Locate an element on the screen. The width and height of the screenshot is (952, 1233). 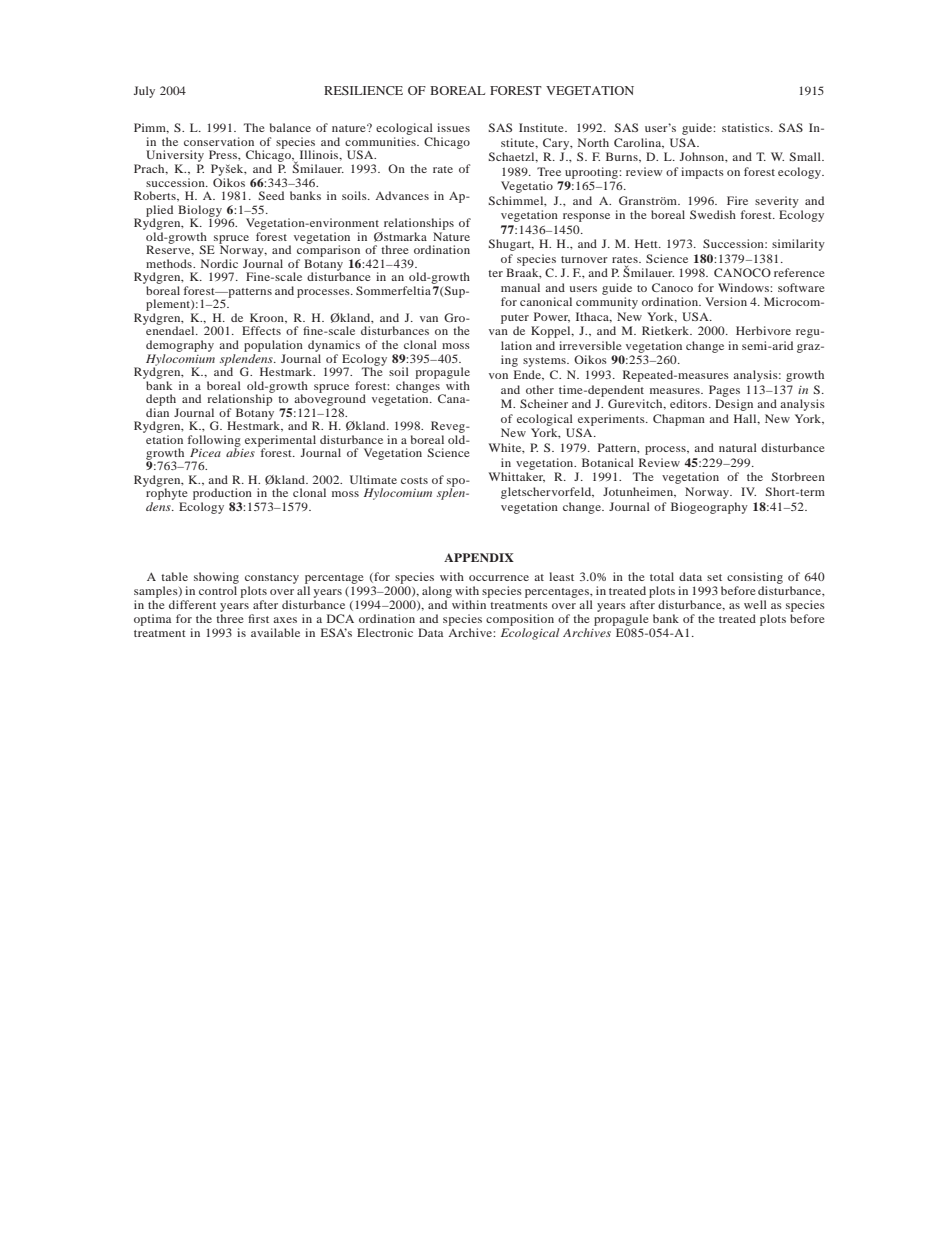
issues is located at coordinates (453, 127).
